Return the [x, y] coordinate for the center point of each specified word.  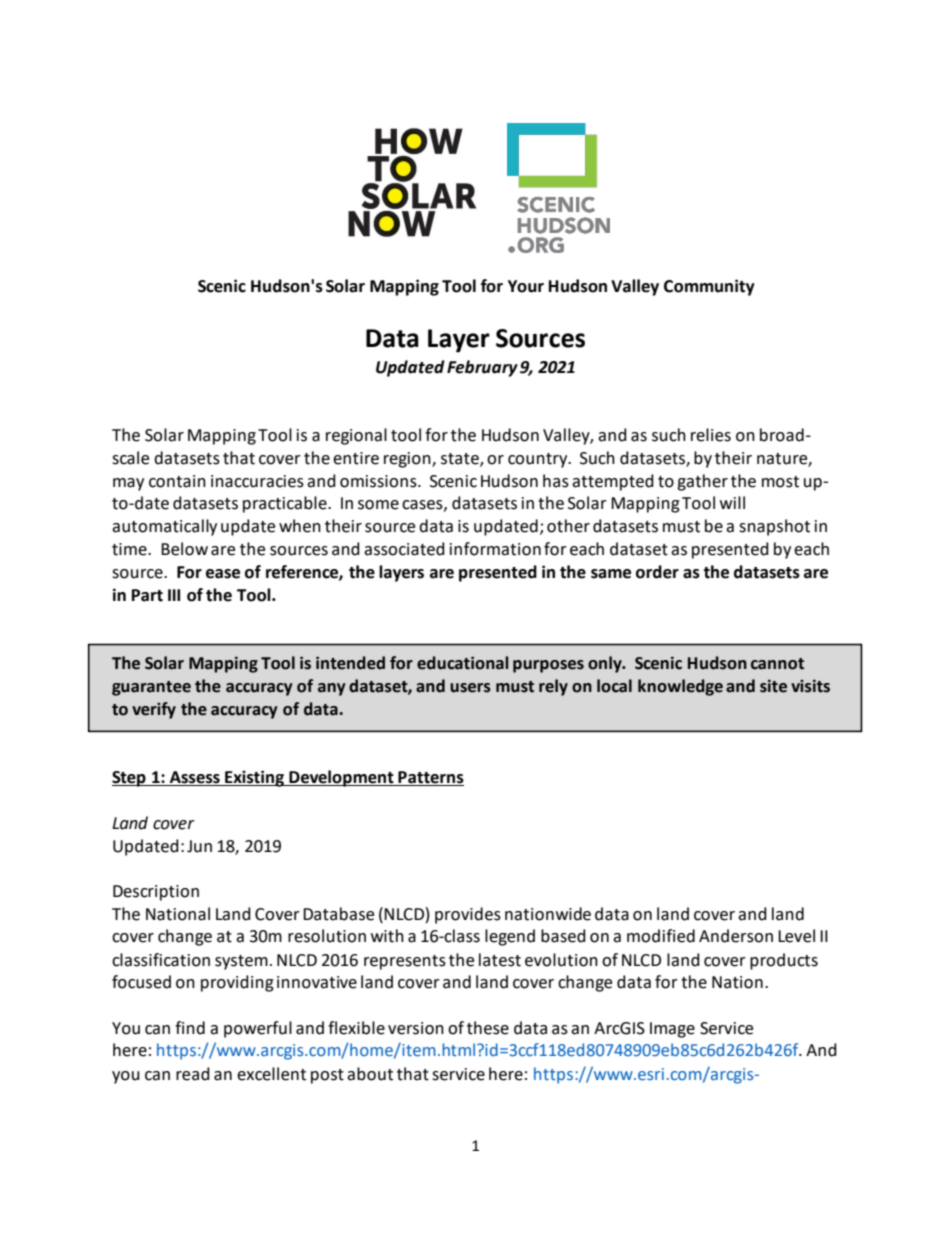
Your [526, 286]
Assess [195, 777]
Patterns [431, 777]
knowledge [680, 687]
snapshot [774, 527]
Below [184, 549]
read [193, 1074]
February [482, 368]
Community [709, 287]
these [488, 1028]
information [495, 549]
